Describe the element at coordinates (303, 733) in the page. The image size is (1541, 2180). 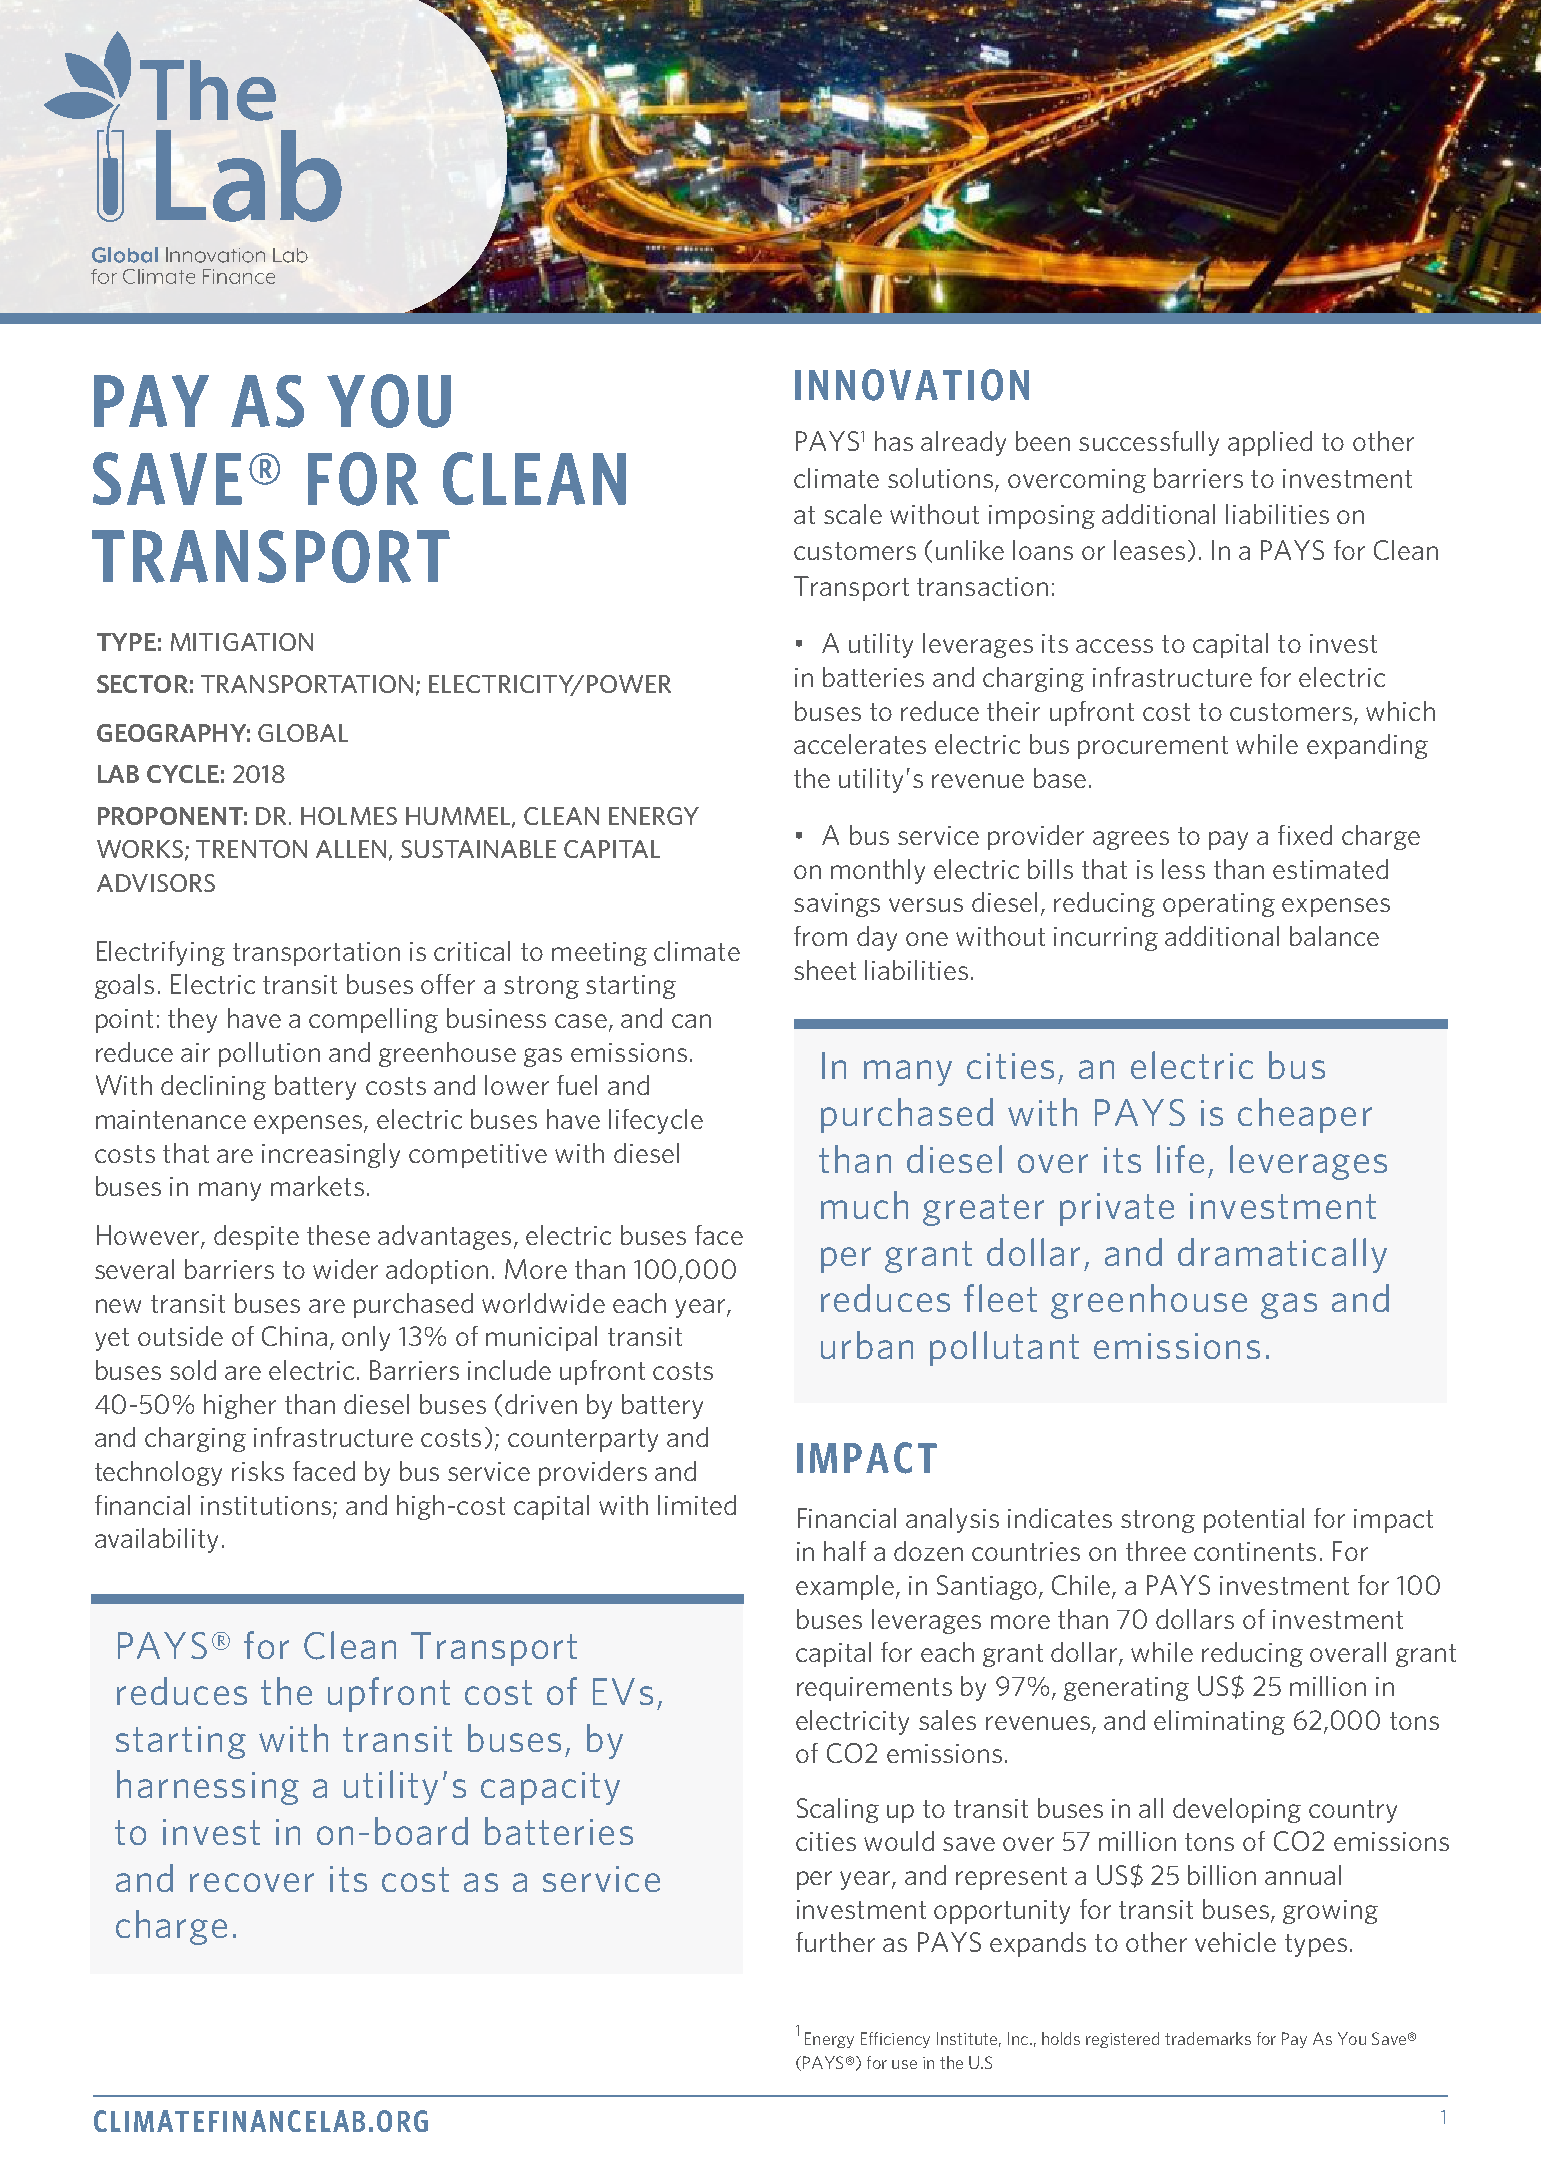
I see `GLOBAL` at that location.
